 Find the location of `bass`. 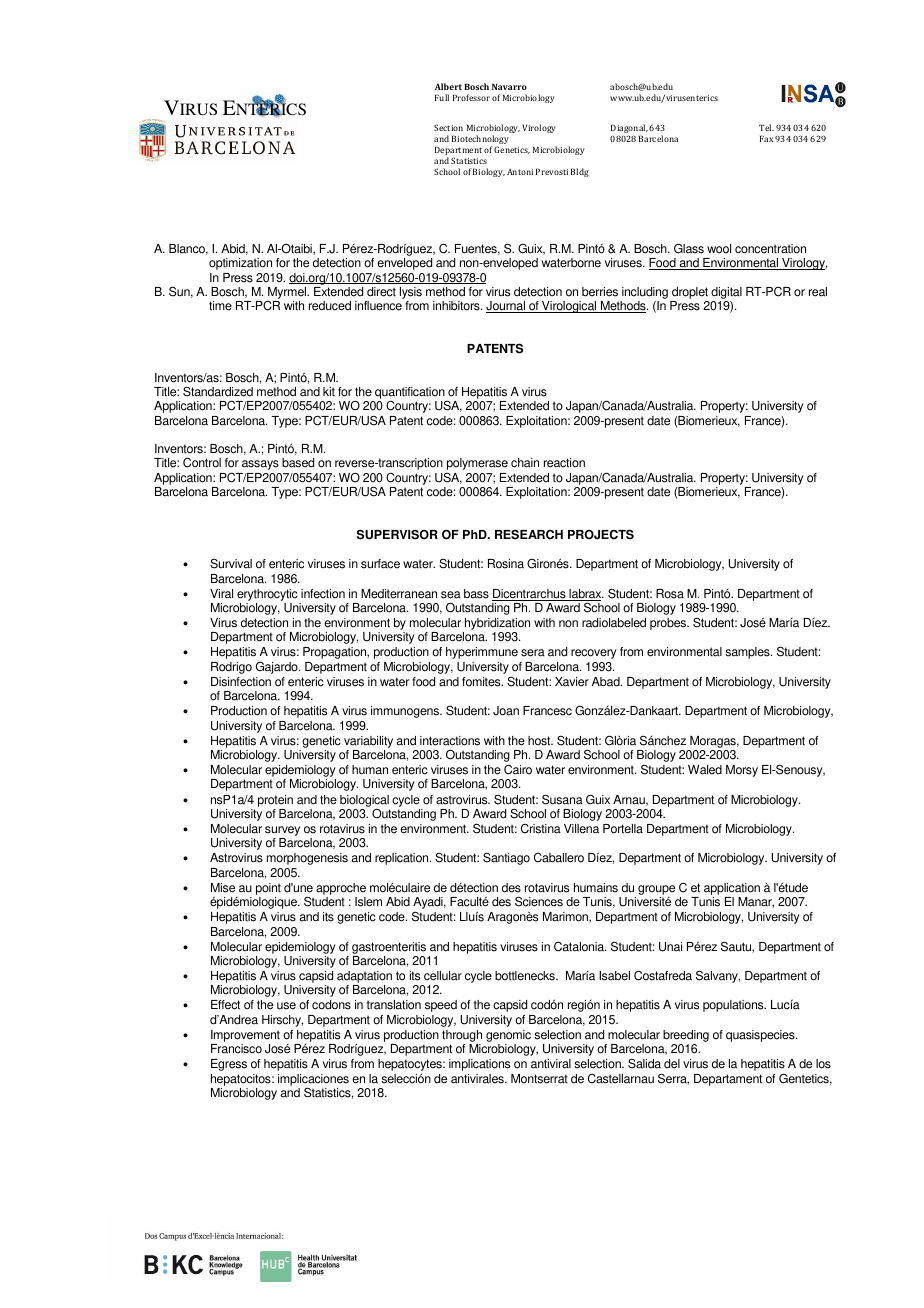

bass is located at coordinates (476, 594).
